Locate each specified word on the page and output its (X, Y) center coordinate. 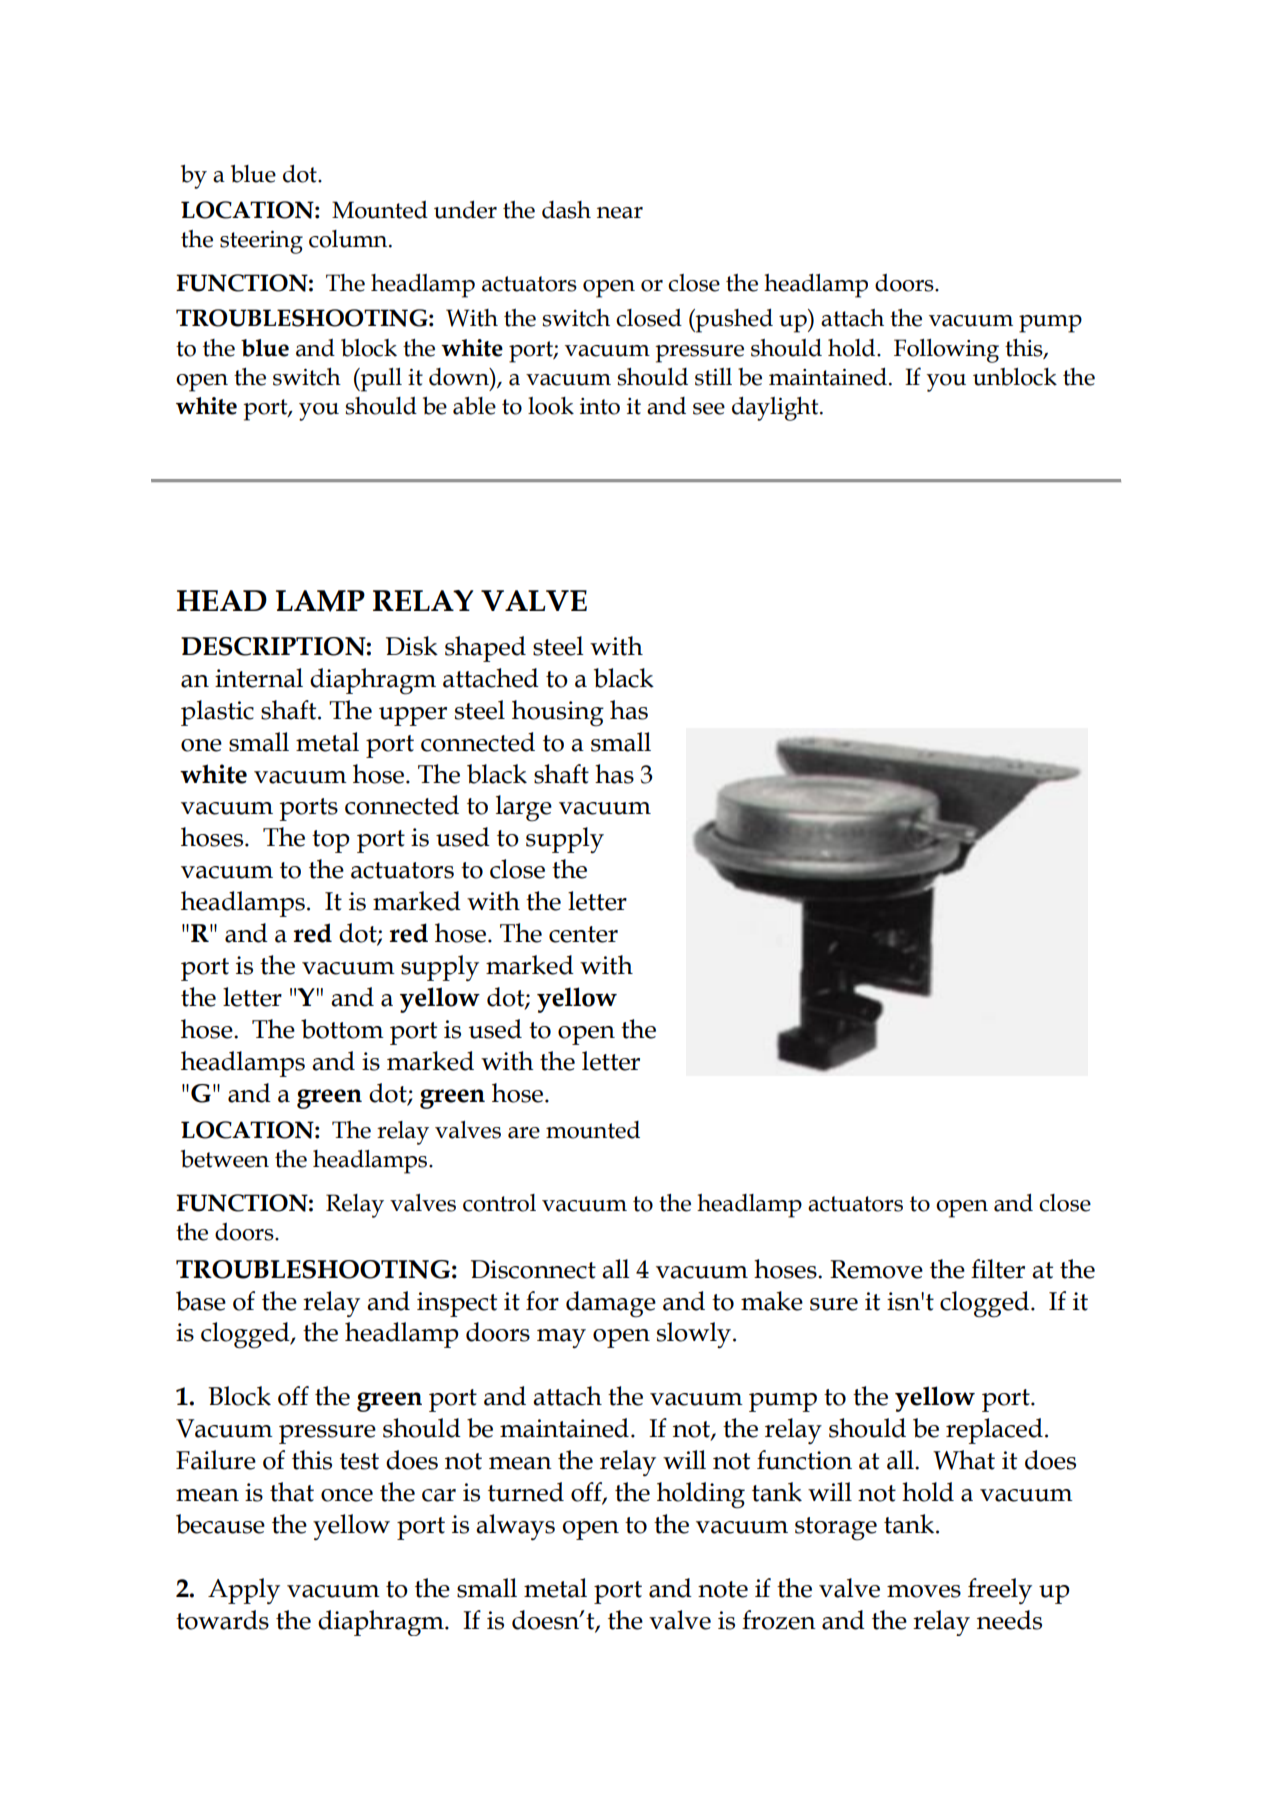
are (524, 1133)
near (620, 213)
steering (261, 242)
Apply (244, 1591)
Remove (876, 1269)
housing (558, 713)
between (225, 1159)
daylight (776, 409)
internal (259, 678)
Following (946, 351)
